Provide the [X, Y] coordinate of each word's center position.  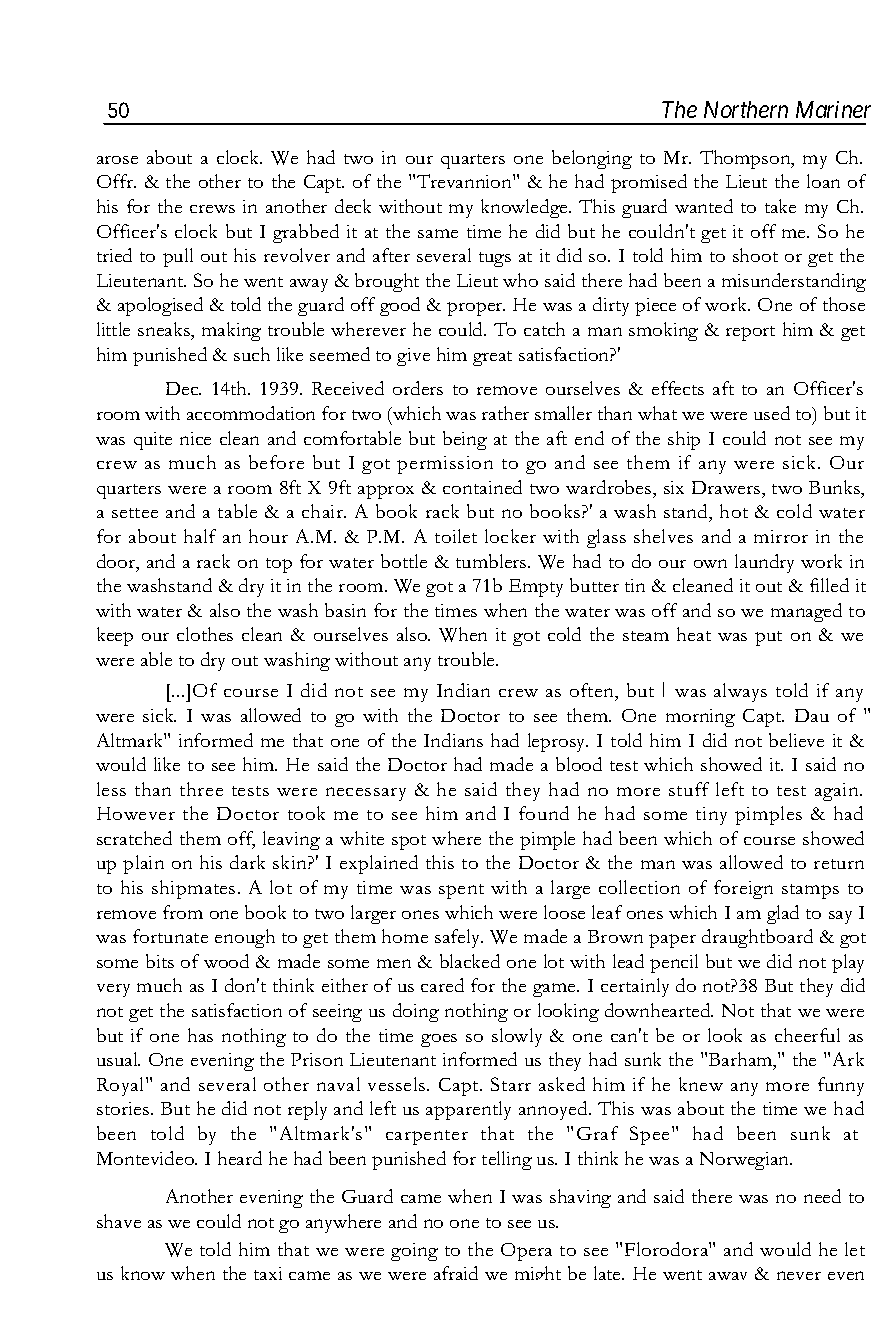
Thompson [746, 159]
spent [461, 891]
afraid [456, 1273]
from [183, 912]
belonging [592, 159]
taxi [268, 1273]
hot [734, 511]
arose [117, 160]
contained [482, 487]
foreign [743, 889]
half [200, 536]
